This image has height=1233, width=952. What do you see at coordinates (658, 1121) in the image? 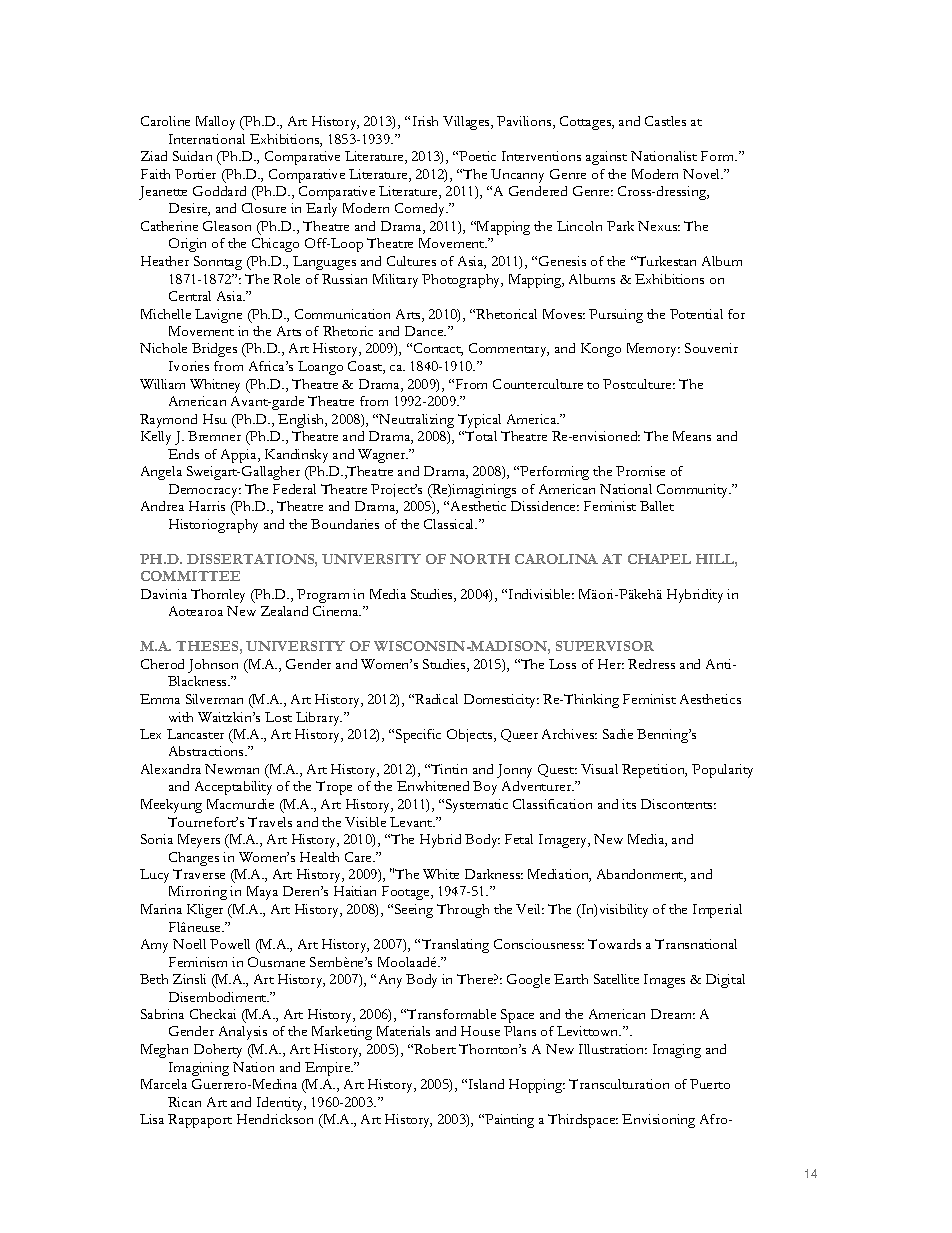
I see `Envisioning` at bounding box center [658, 1121].
